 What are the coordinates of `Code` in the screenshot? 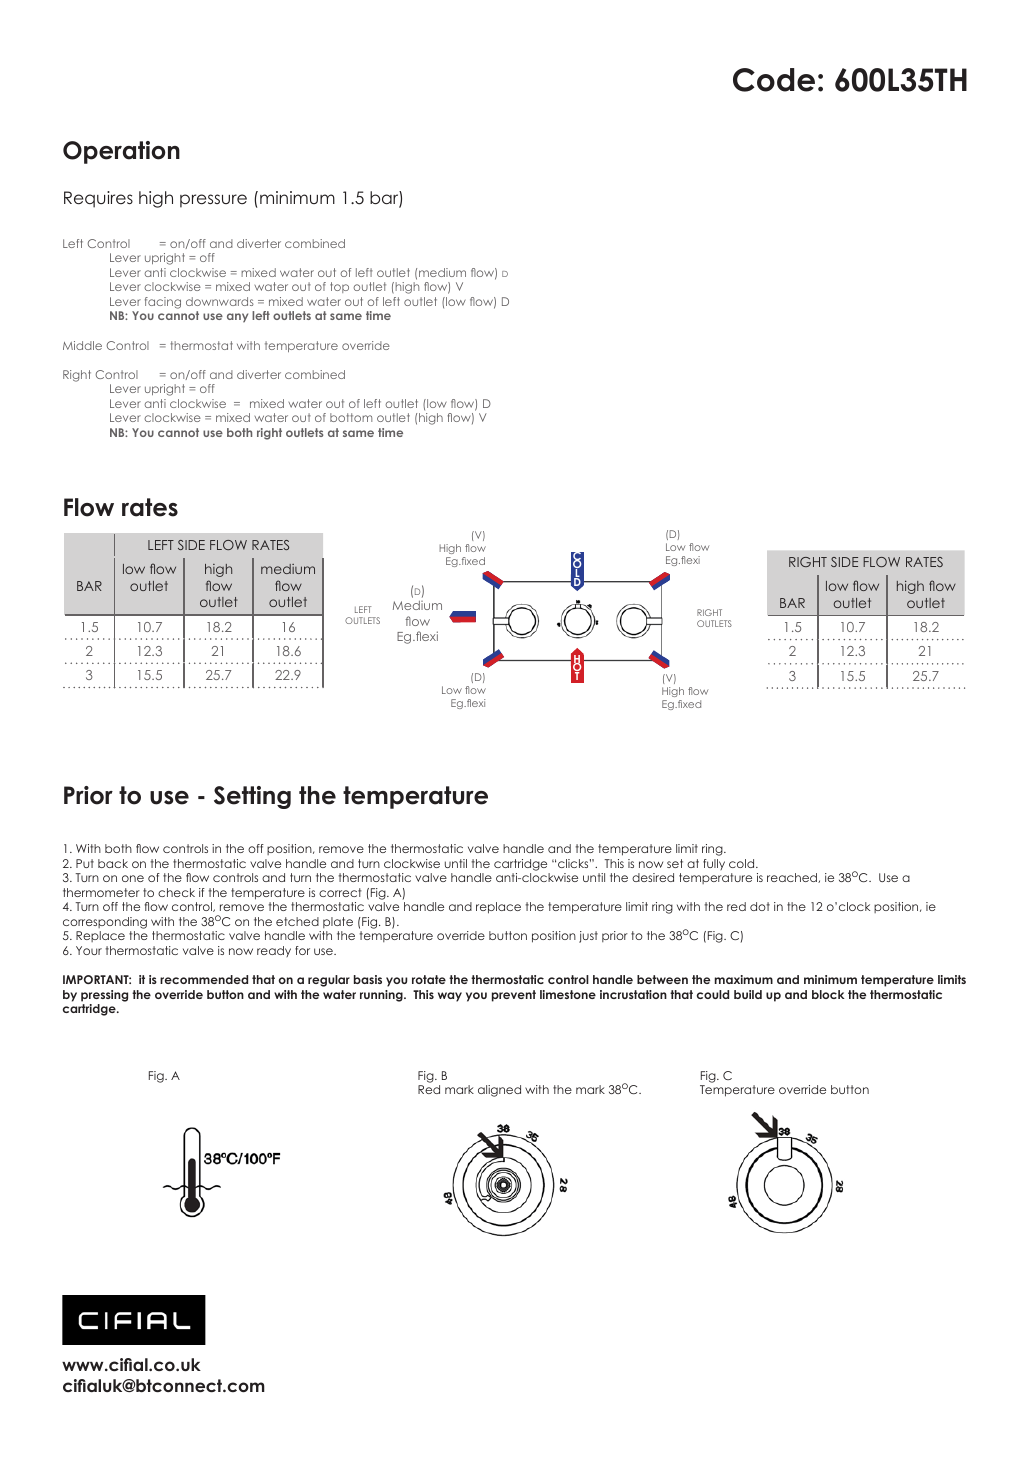 It's located at (774, 80).
